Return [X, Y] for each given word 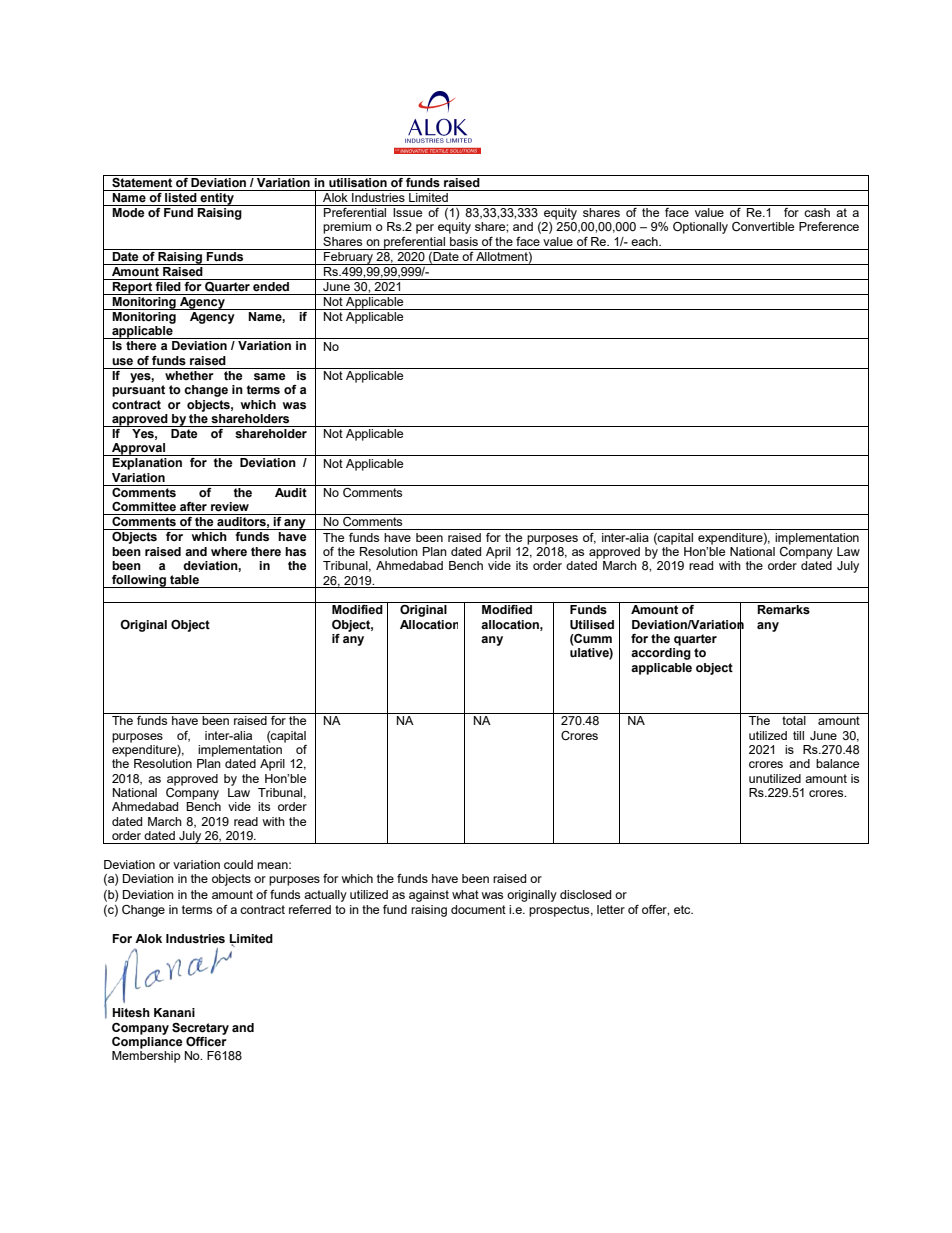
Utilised [592, 625]
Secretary [200, 1029]
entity [217, 198]
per [425, 229]
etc [683, 909]
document [478, 909]
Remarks [783, 610]
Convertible [763, 227]
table [184, 579]
